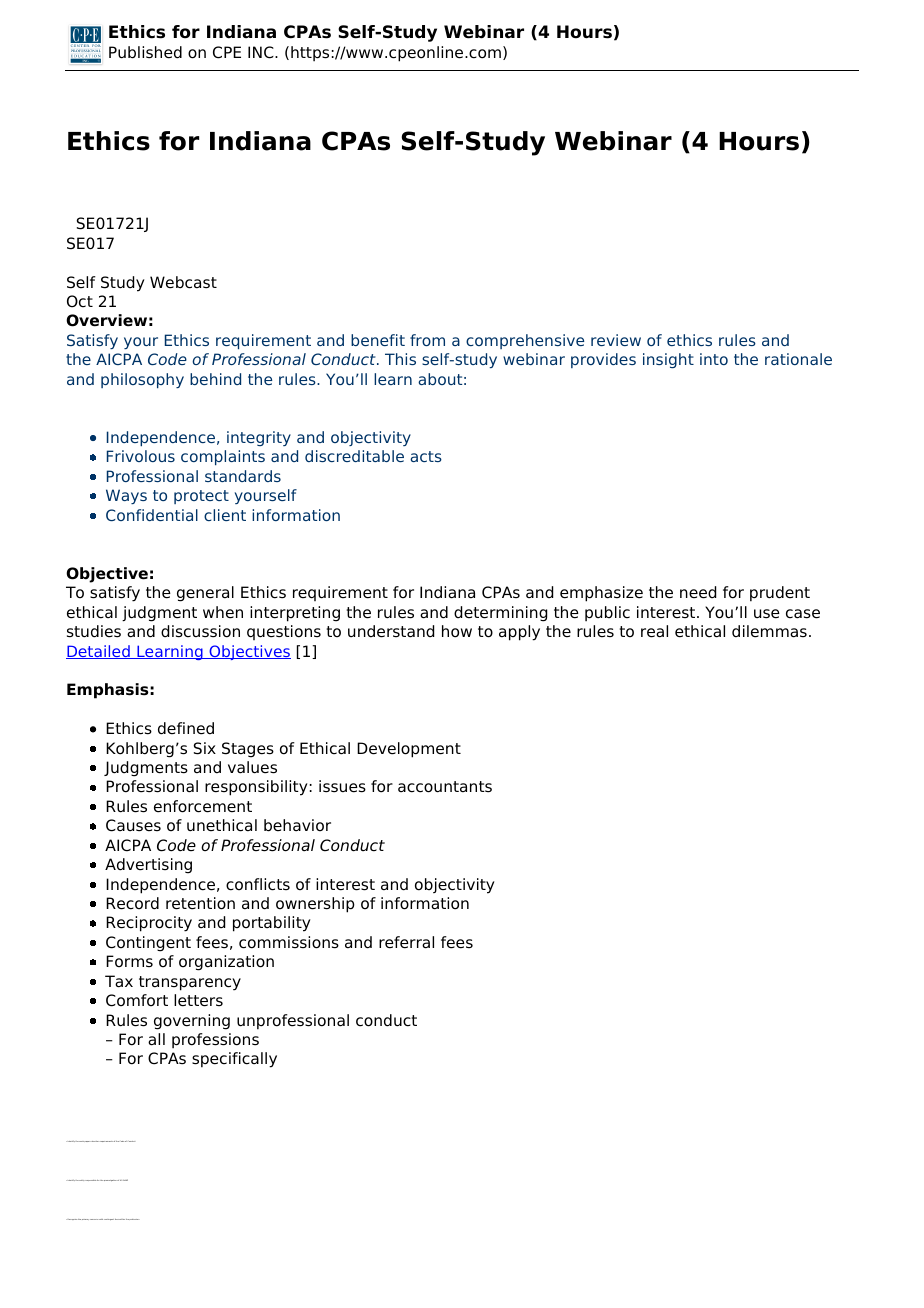  Describe the element at coordinates (409, 750) in the screenshot. I see `Development` at that location.
